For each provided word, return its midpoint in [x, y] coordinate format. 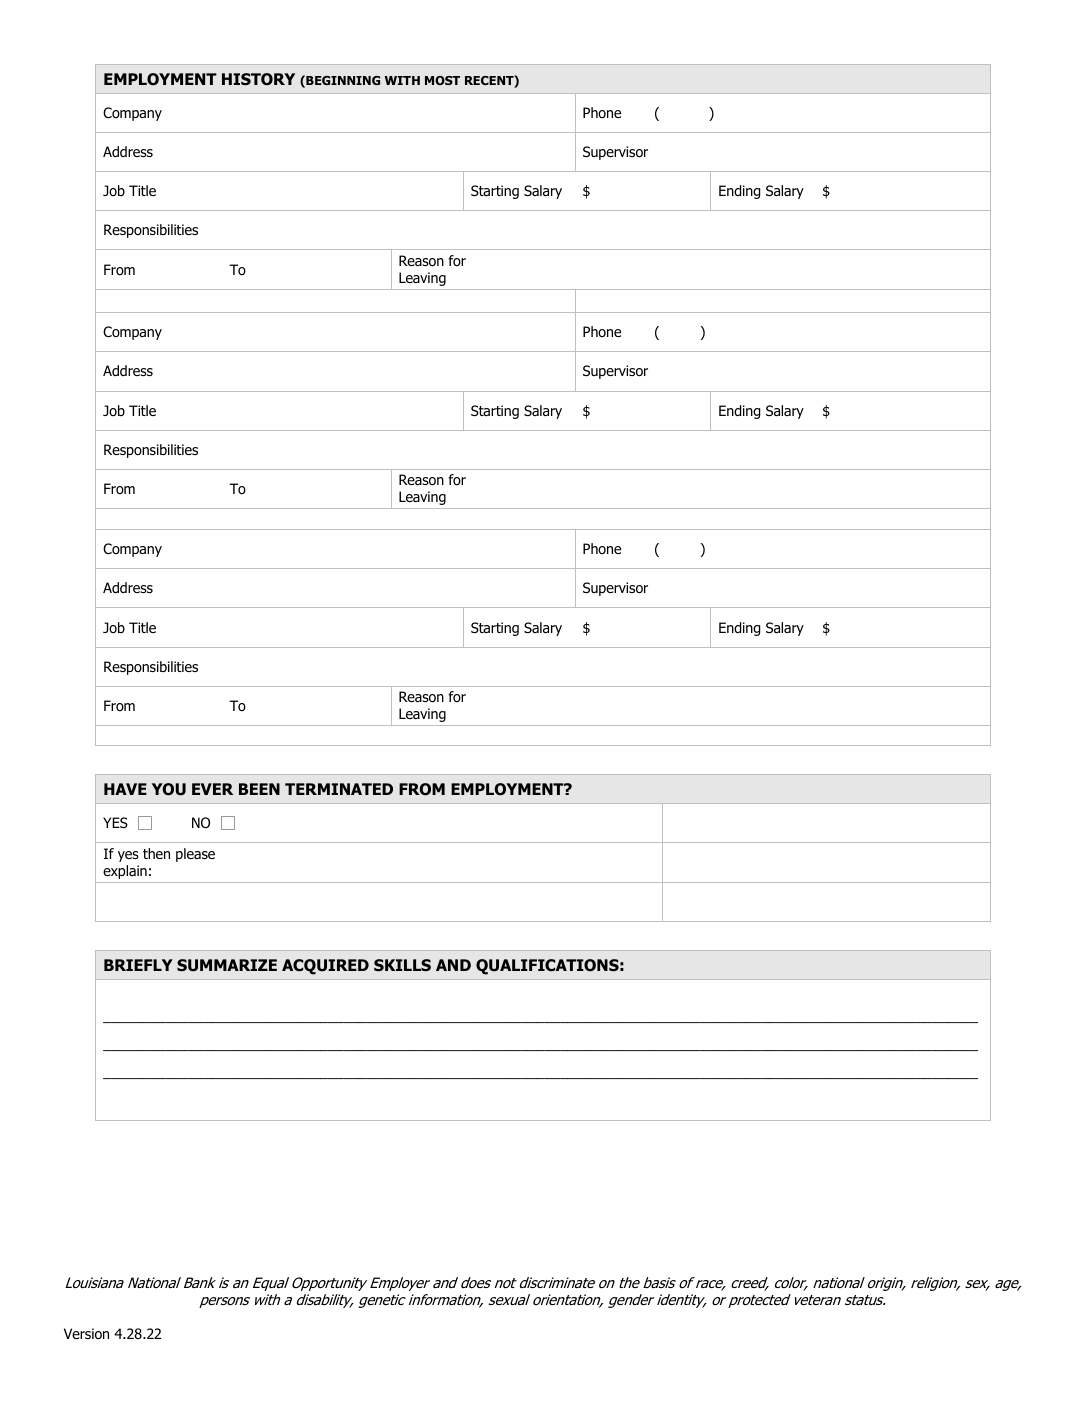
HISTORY [258, 79]
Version [86, 1334]
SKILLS [402, 965]
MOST [442, 80]
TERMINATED [339, 789]
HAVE [125, 789]
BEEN [259, 789]
